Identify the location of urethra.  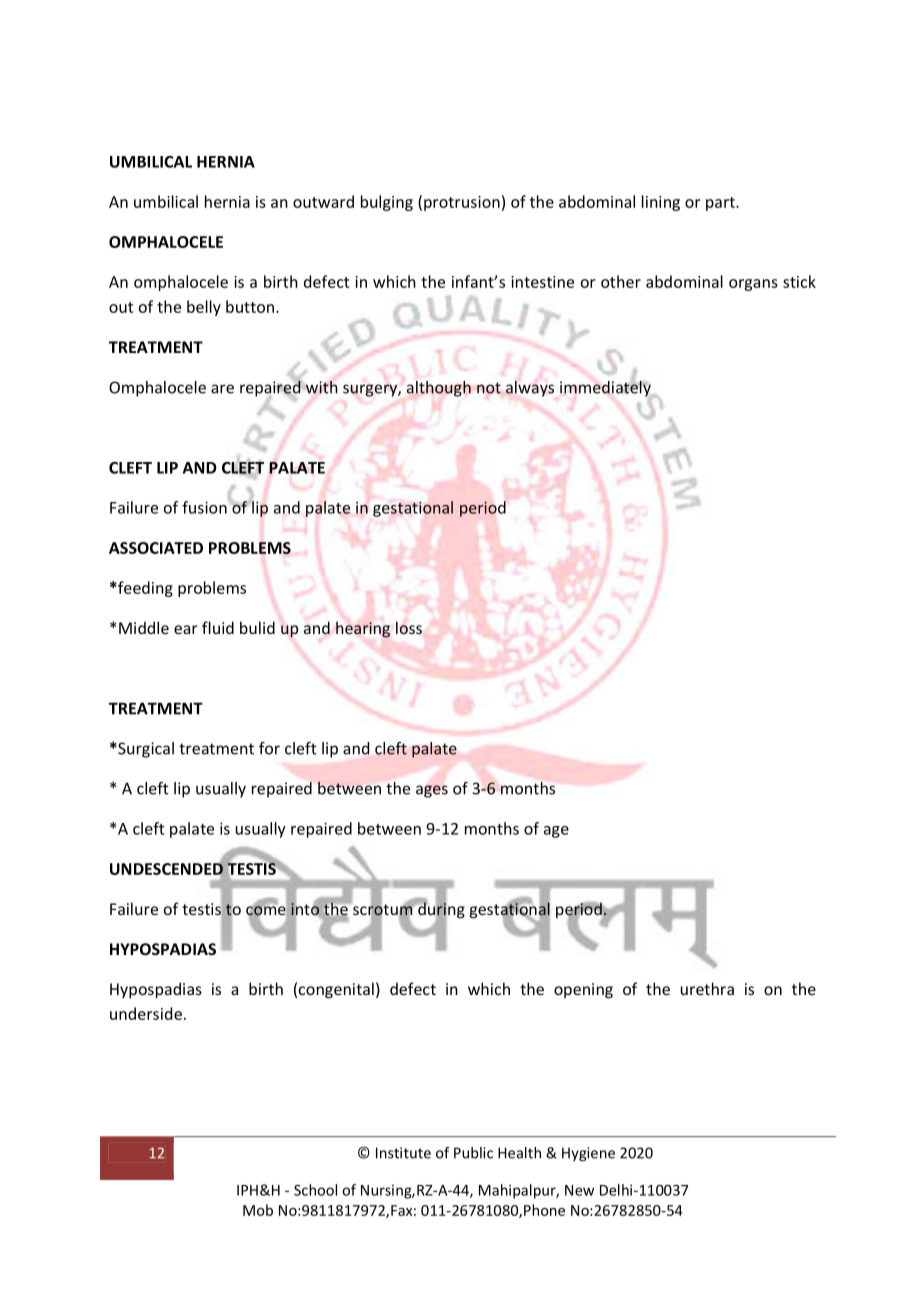
(707, 988).
